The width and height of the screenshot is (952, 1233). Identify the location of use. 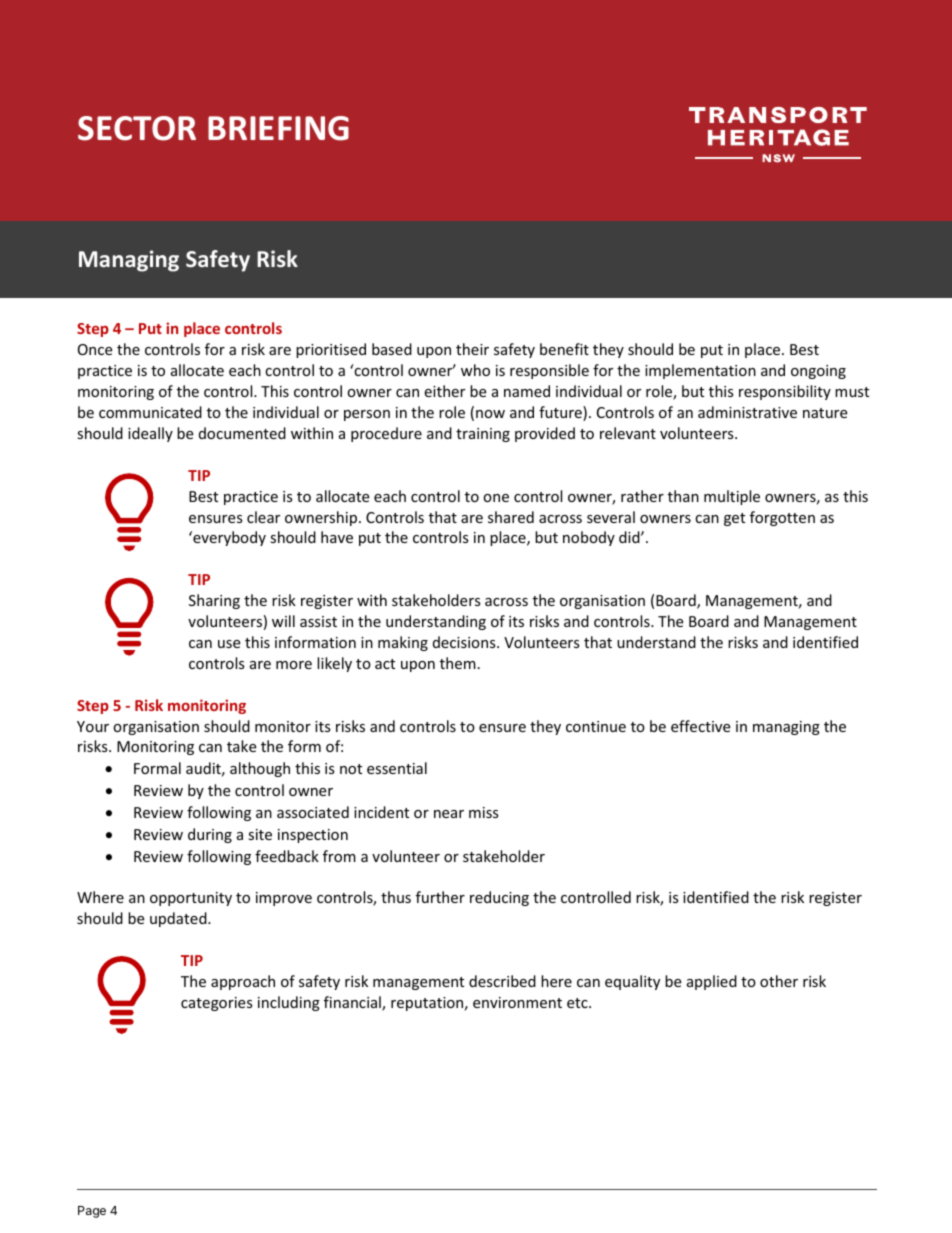
(229, 644).
